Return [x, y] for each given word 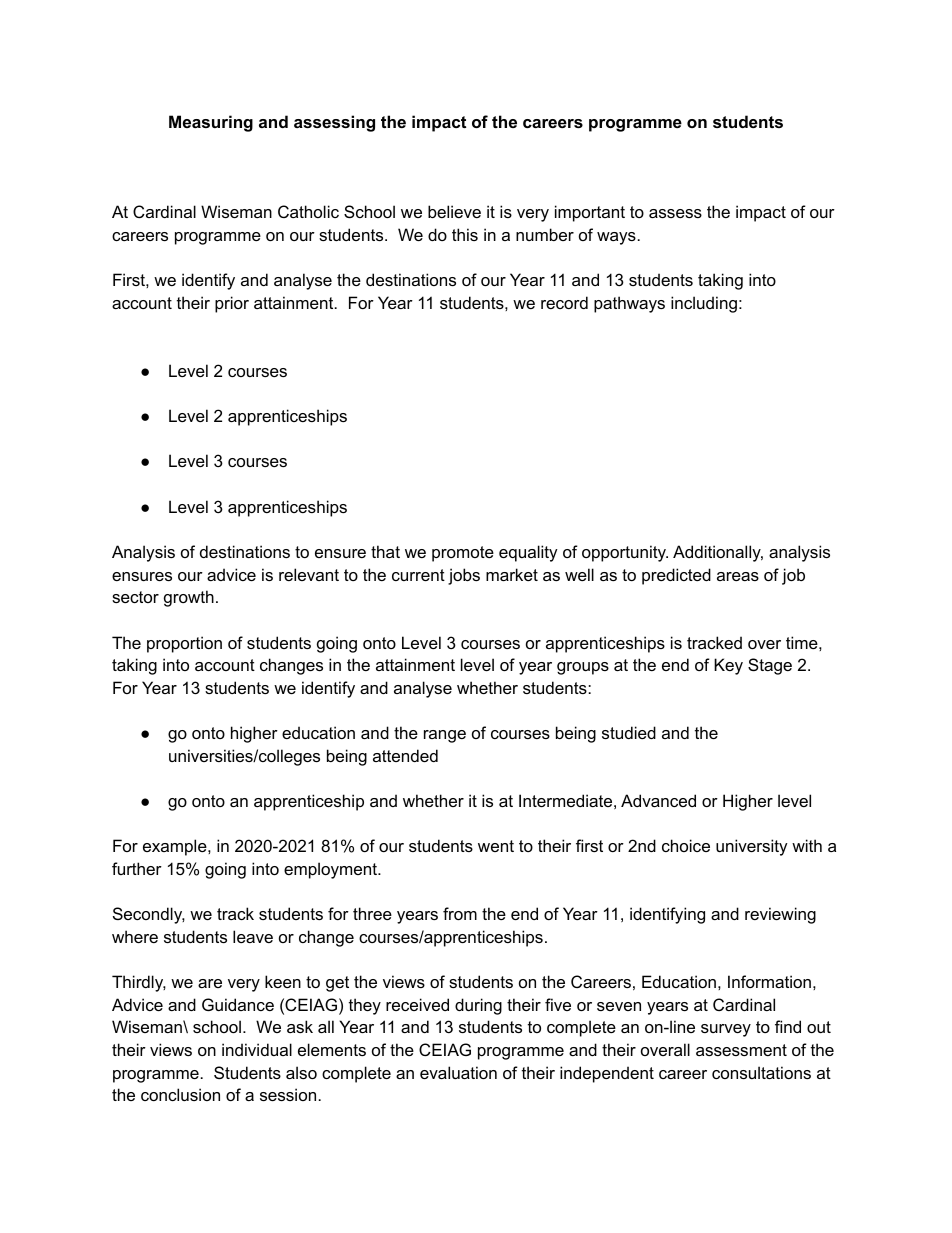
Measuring [211, 123]
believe [454, 211]
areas [738, 576]
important [590, 213]
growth [189, 598]
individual [257, 1049]
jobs [464, 576]
